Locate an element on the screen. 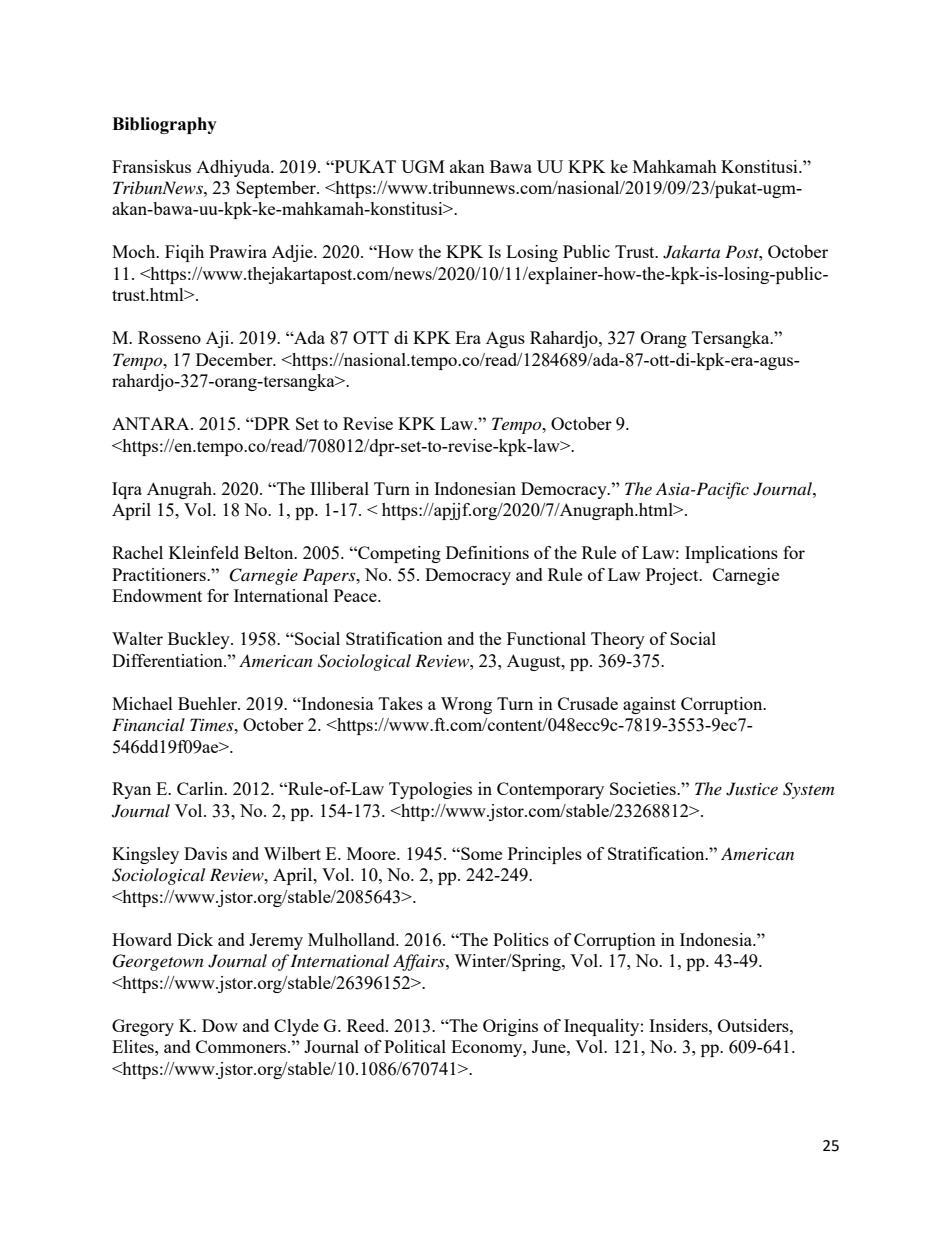 The image size is (952, 1233). Typologies is located at coordinates (430, 790).
